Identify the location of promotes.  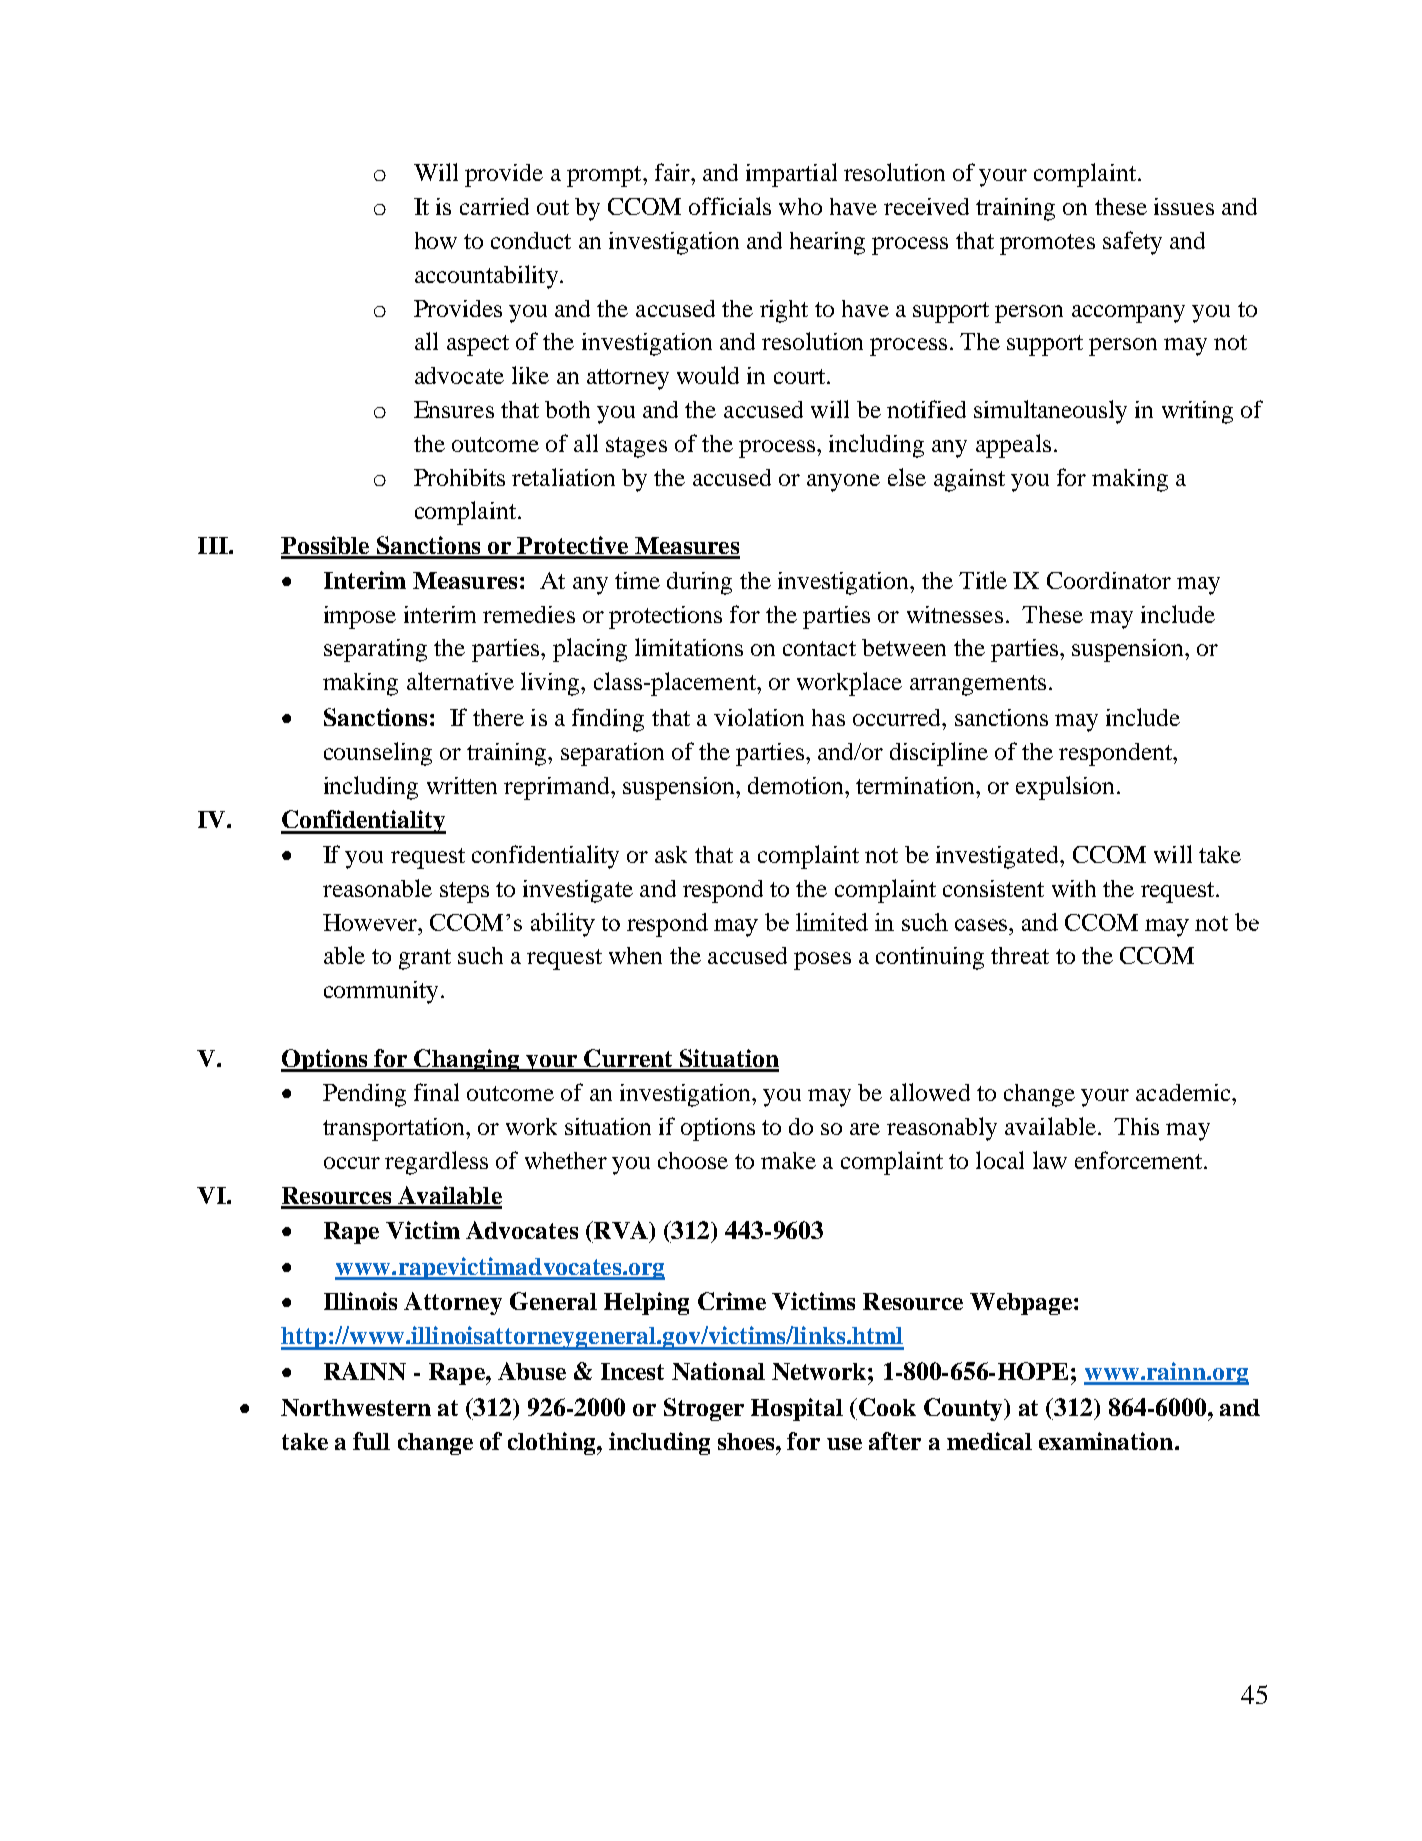
(1047, 244).
